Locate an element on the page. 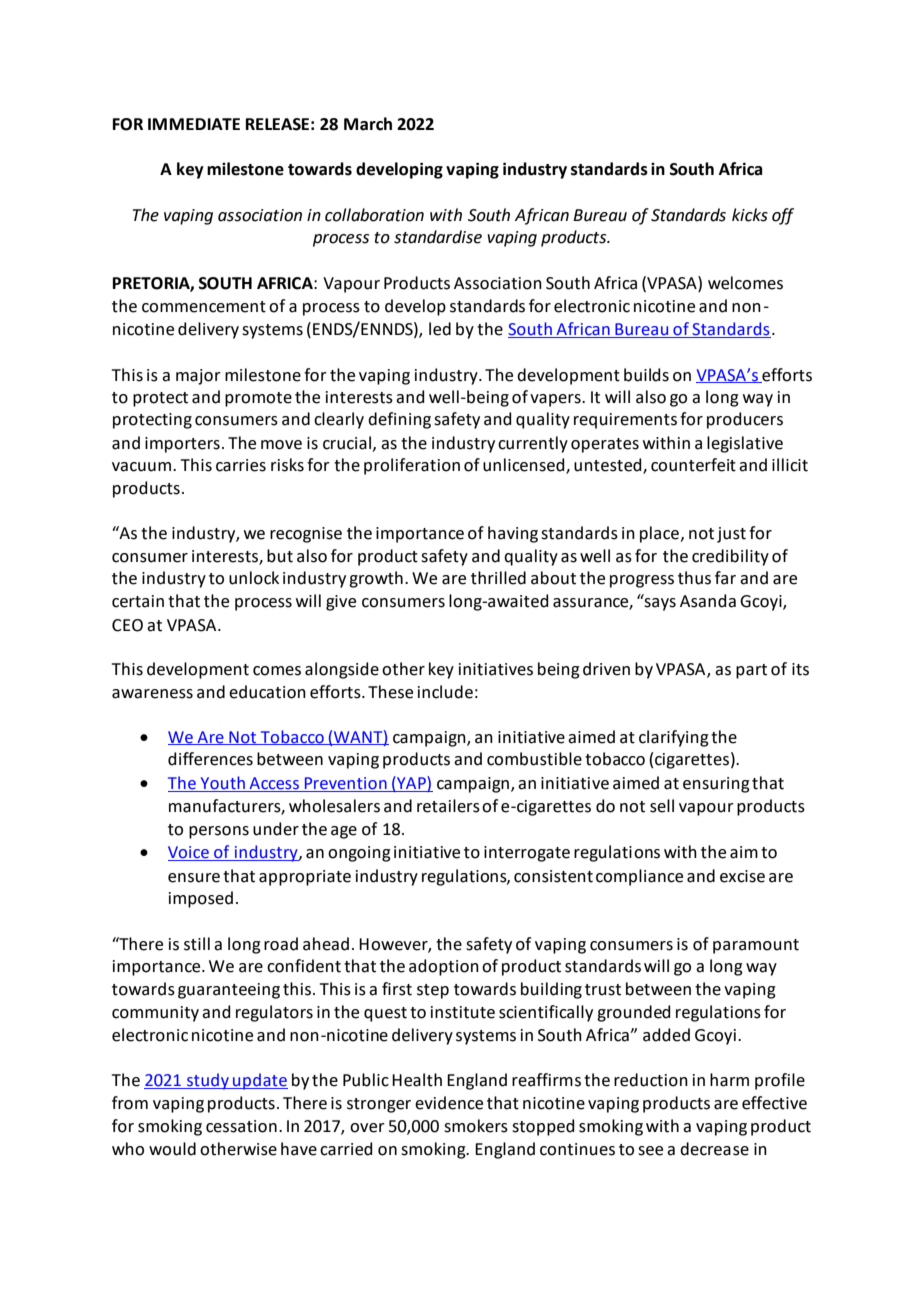 Image resolution: width=924 pixels, height=1308 pixels. IMMEDIATE is located at coordinates (194, 124).
